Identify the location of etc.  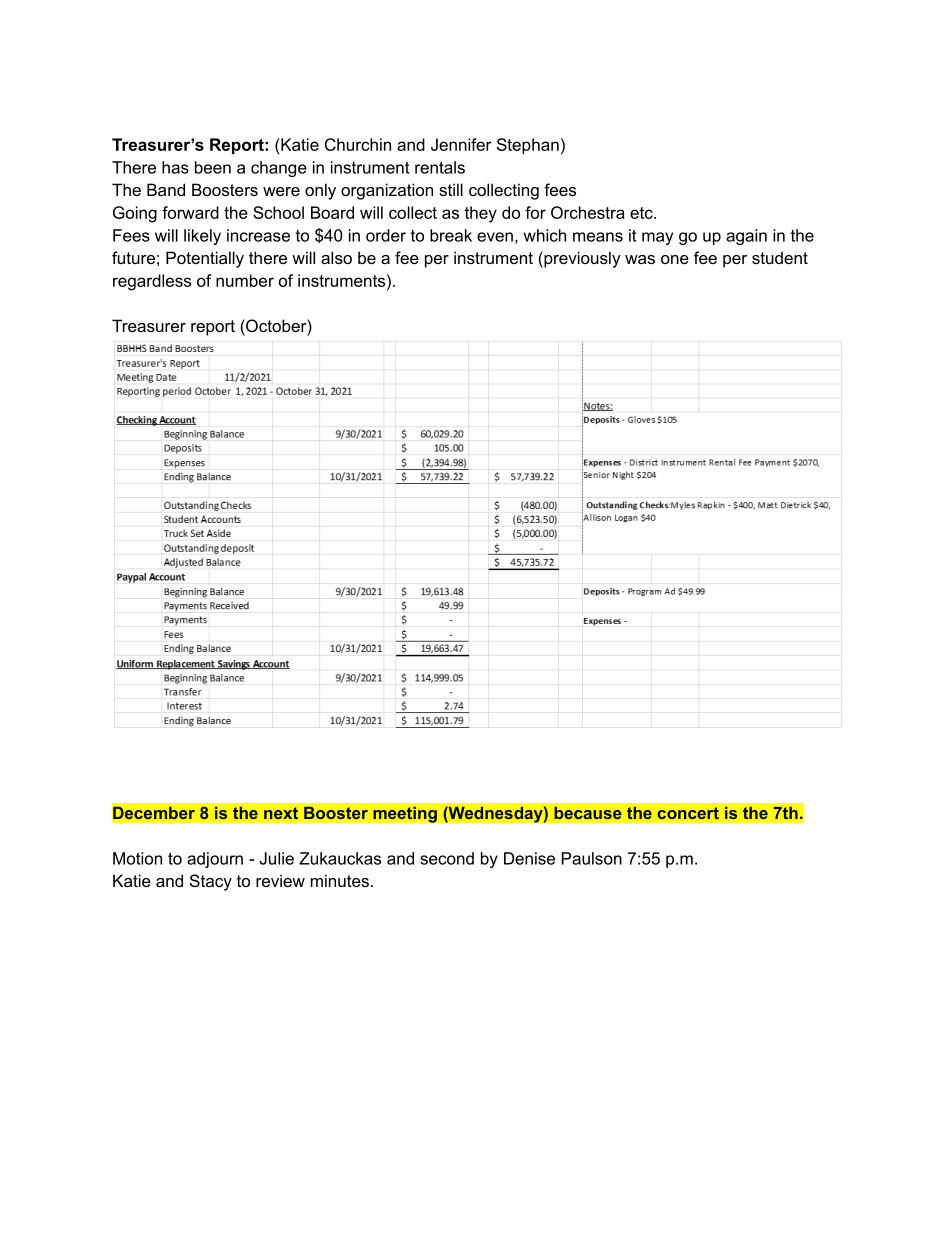
(642, 213).
